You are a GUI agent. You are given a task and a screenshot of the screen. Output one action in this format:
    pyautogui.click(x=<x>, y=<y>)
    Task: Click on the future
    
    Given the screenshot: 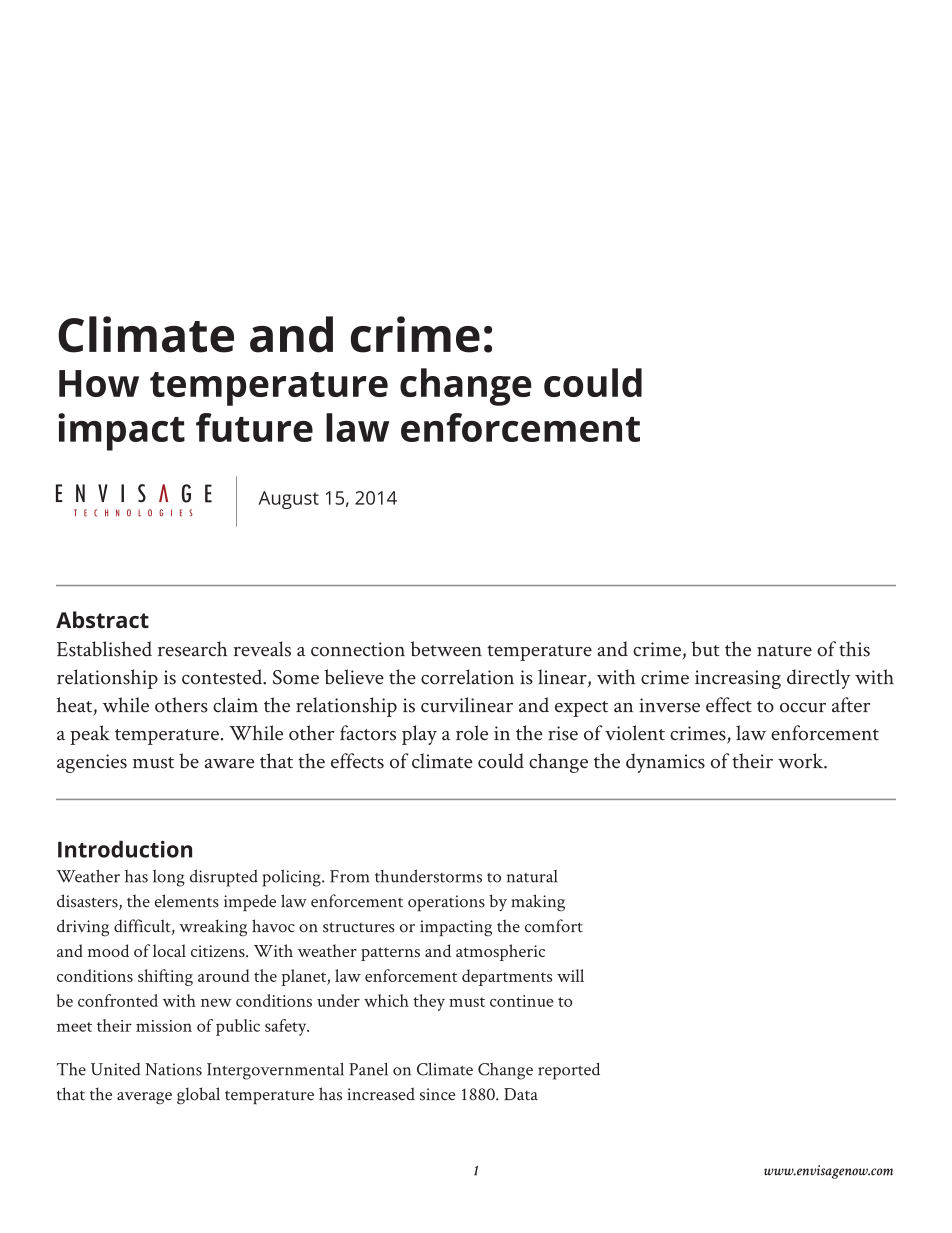 What is the action you would take?
    pyautogui.click(x=254, y=427)
